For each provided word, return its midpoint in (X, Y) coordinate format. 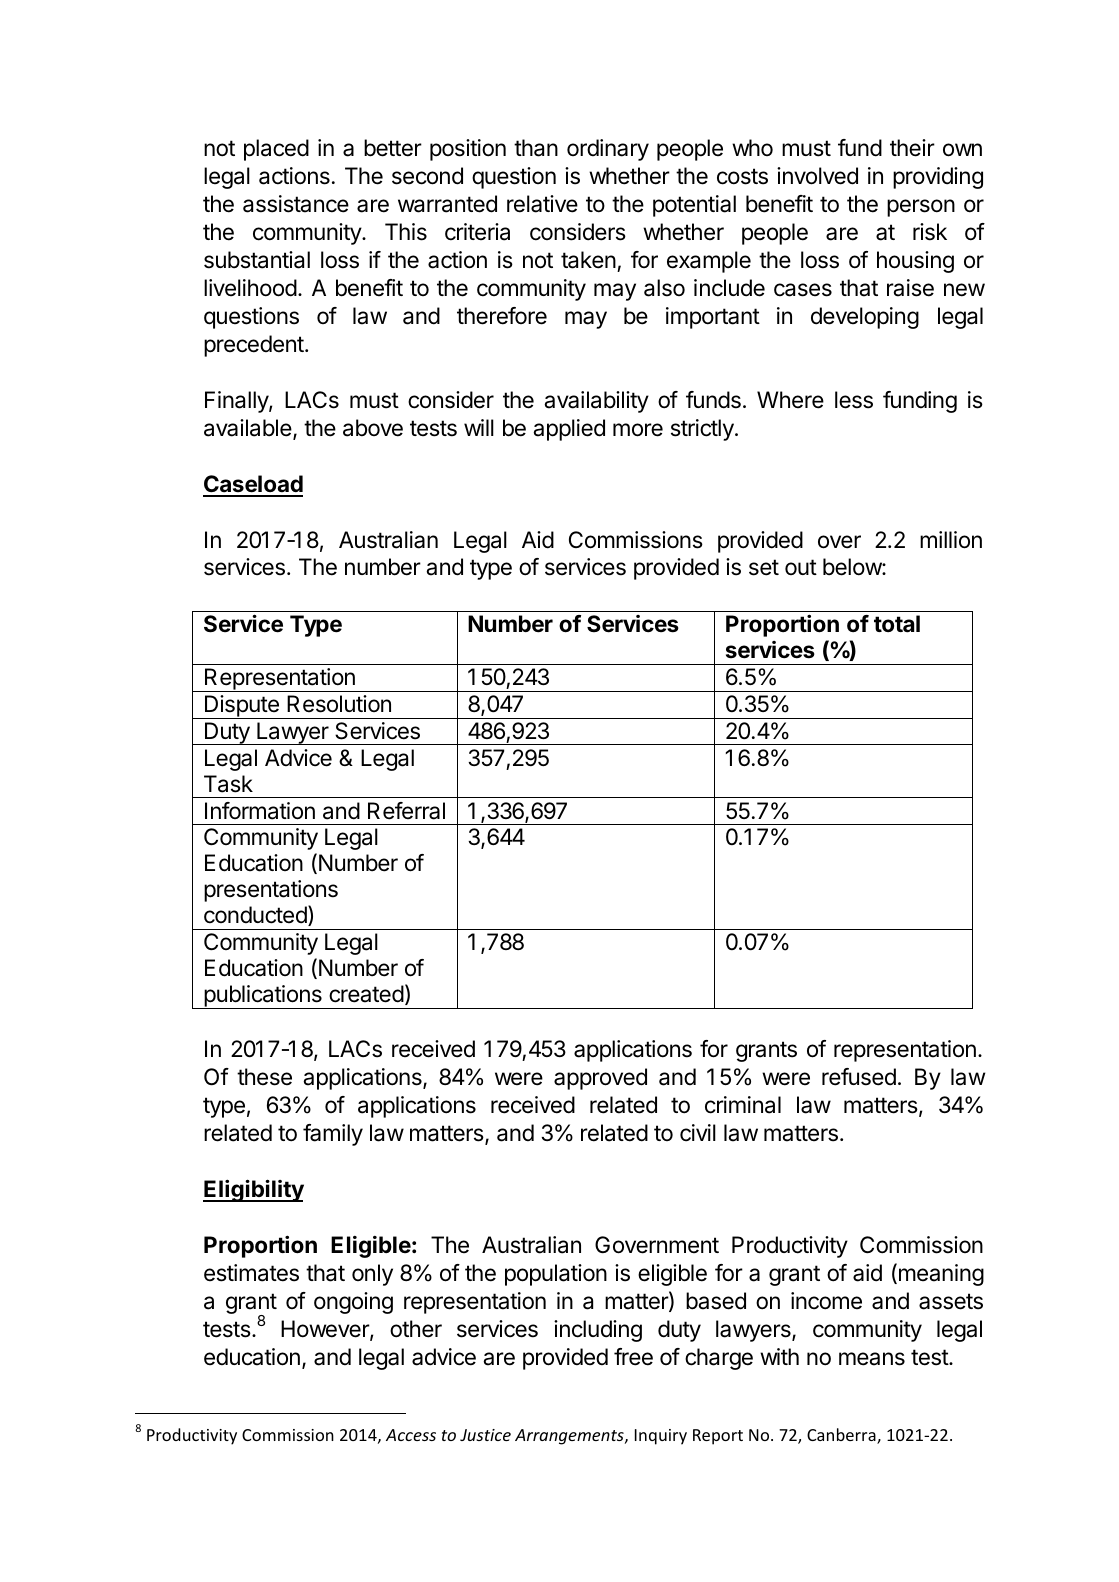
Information (260, 811)
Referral (406, 811)
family (333, 1135)
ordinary (608, 150)
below (853, 567)
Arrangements (570, 1437)
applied (569, 430)
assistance (296, 204)
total (897, 624)
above (373, 428)
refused (859, 1077)
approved (600, 1079)
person (921, 208)
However (326, 1330)
